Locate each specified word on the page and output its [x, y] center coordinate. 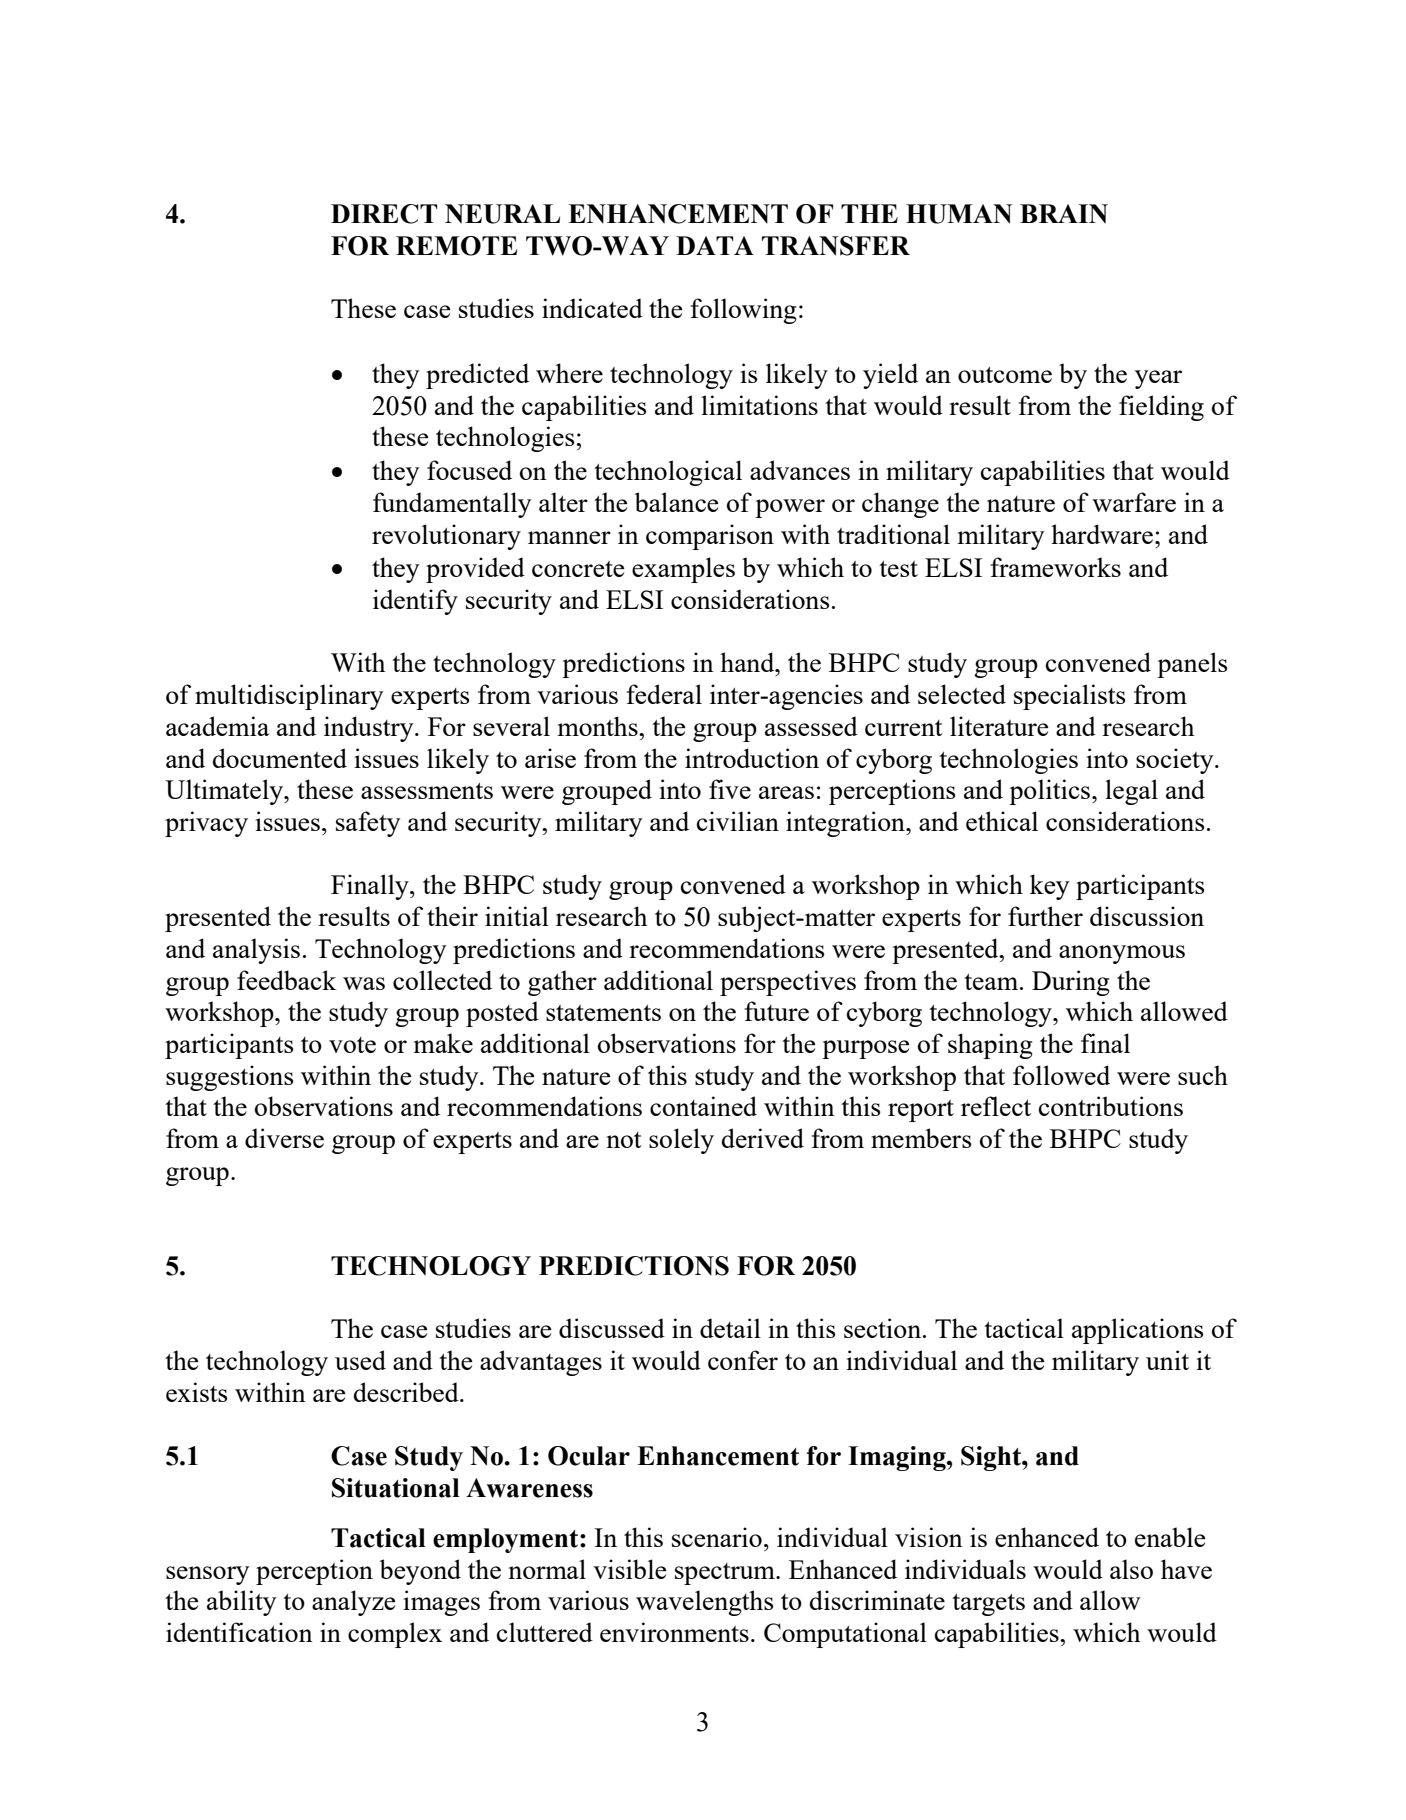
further [1045, 916]
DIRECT [384, 214]
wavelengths [705, 1603]
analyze [353, 1603]
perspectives [788, 983]
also [1131, 1569]
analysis [256, 951]
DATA [715, 245]
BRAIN [1064, 214]
